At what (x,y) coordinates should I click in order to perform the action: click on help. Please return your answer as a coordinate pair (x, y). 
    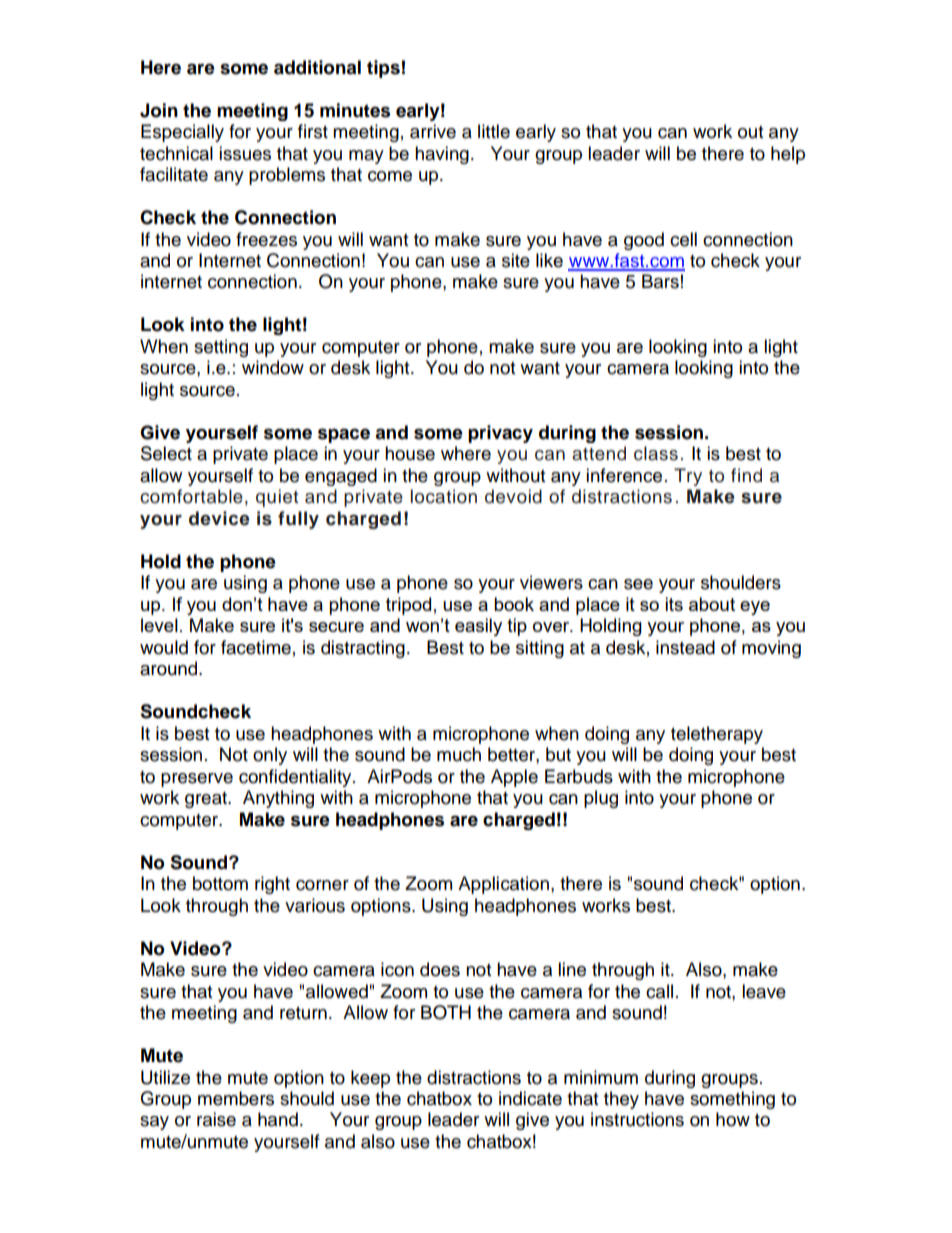
    Looking at the image, I should click on (788, 155).
